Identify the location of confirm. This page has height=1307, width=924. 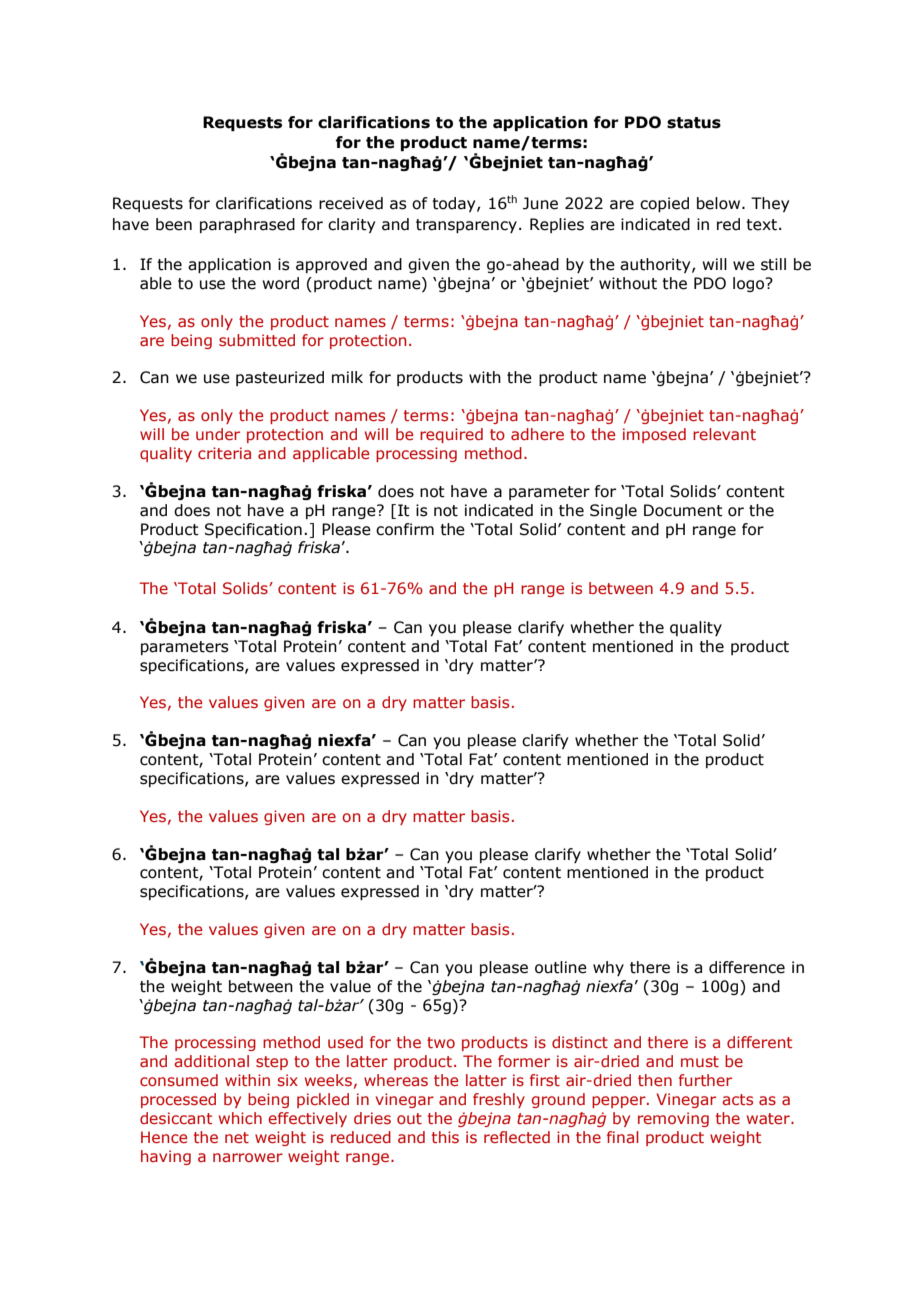
(405, 529).
